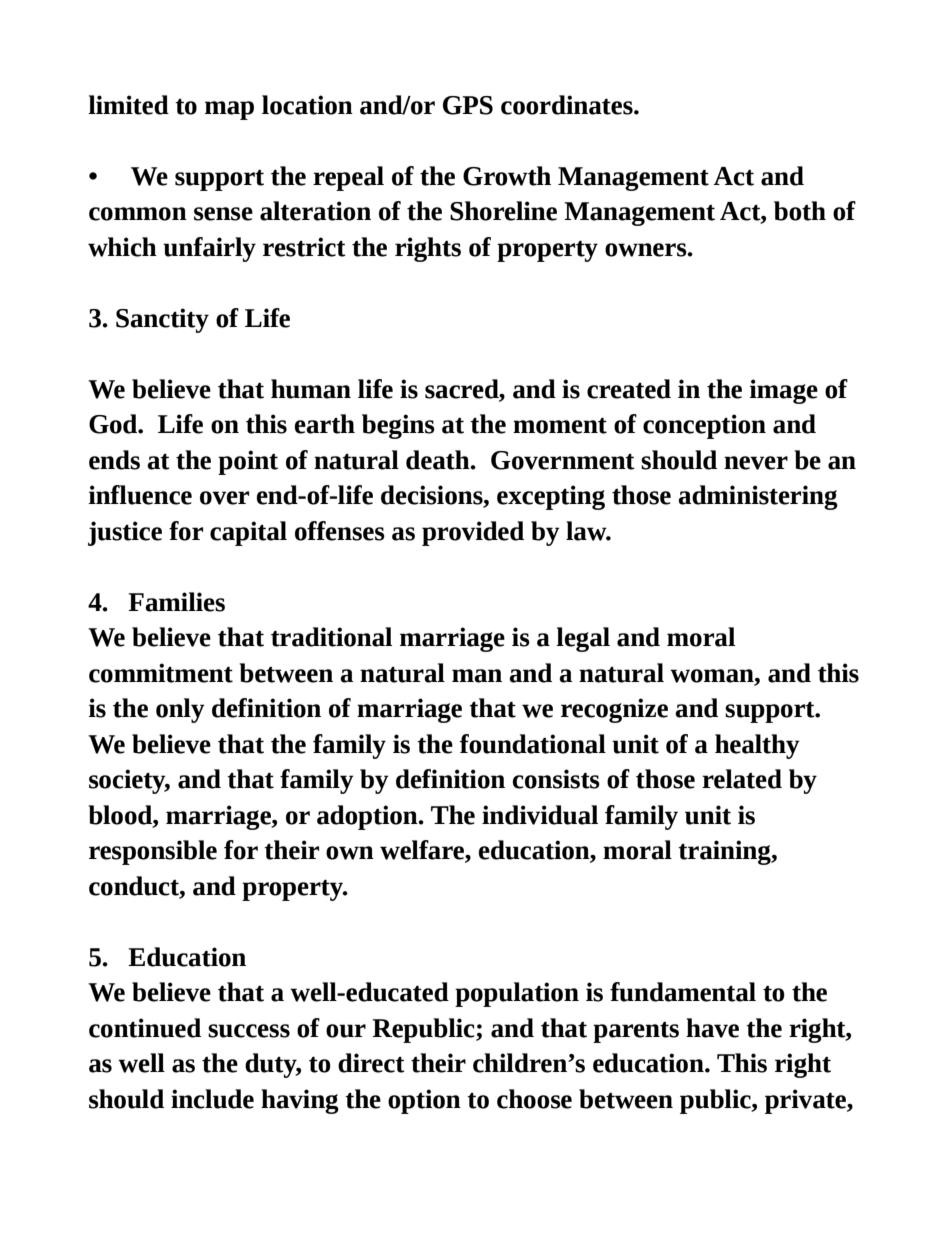 The image size is (952, 1233). I want to click on both, so click(800, 211).
